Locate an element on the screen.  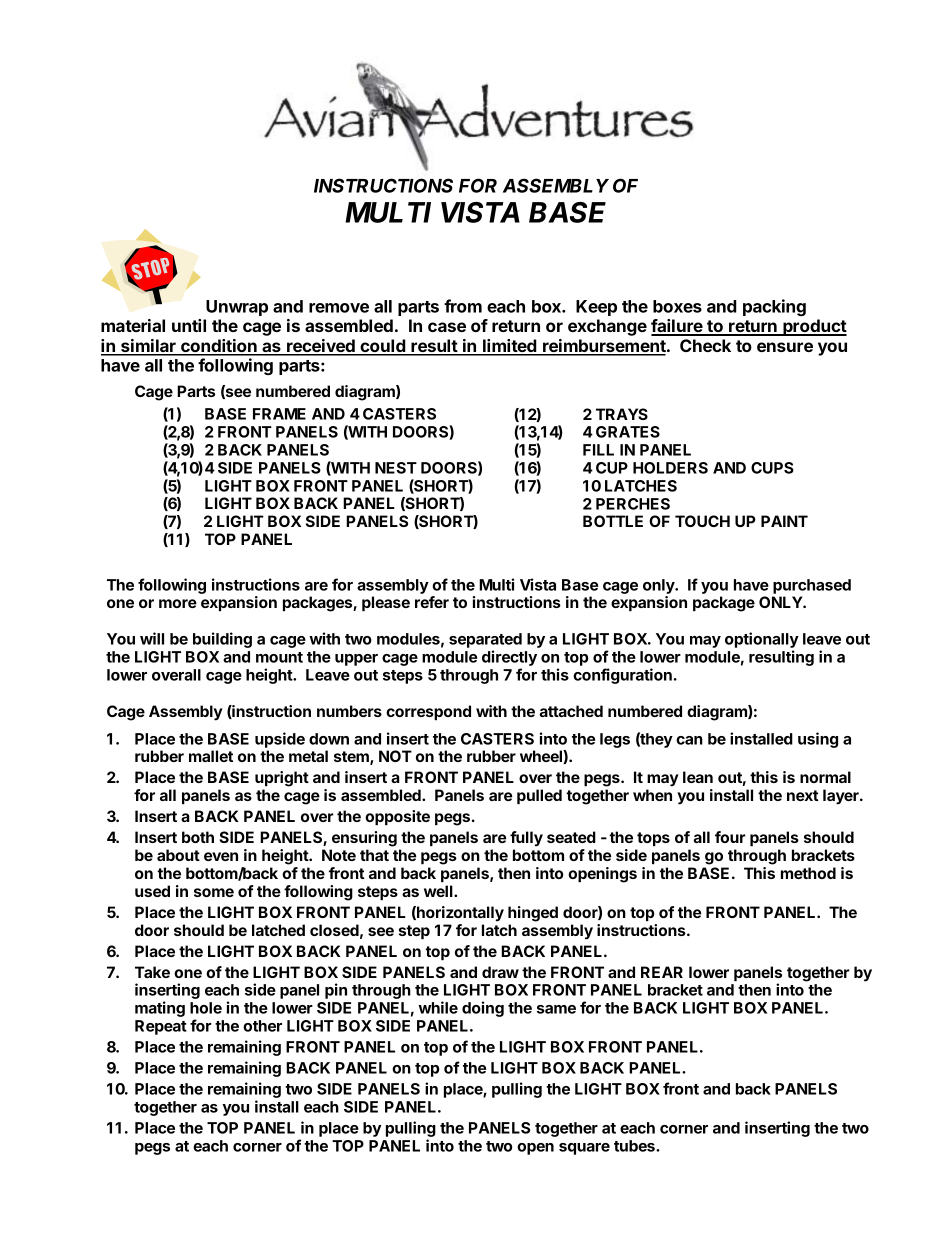
mallet is located at coordinates (211, 756).
